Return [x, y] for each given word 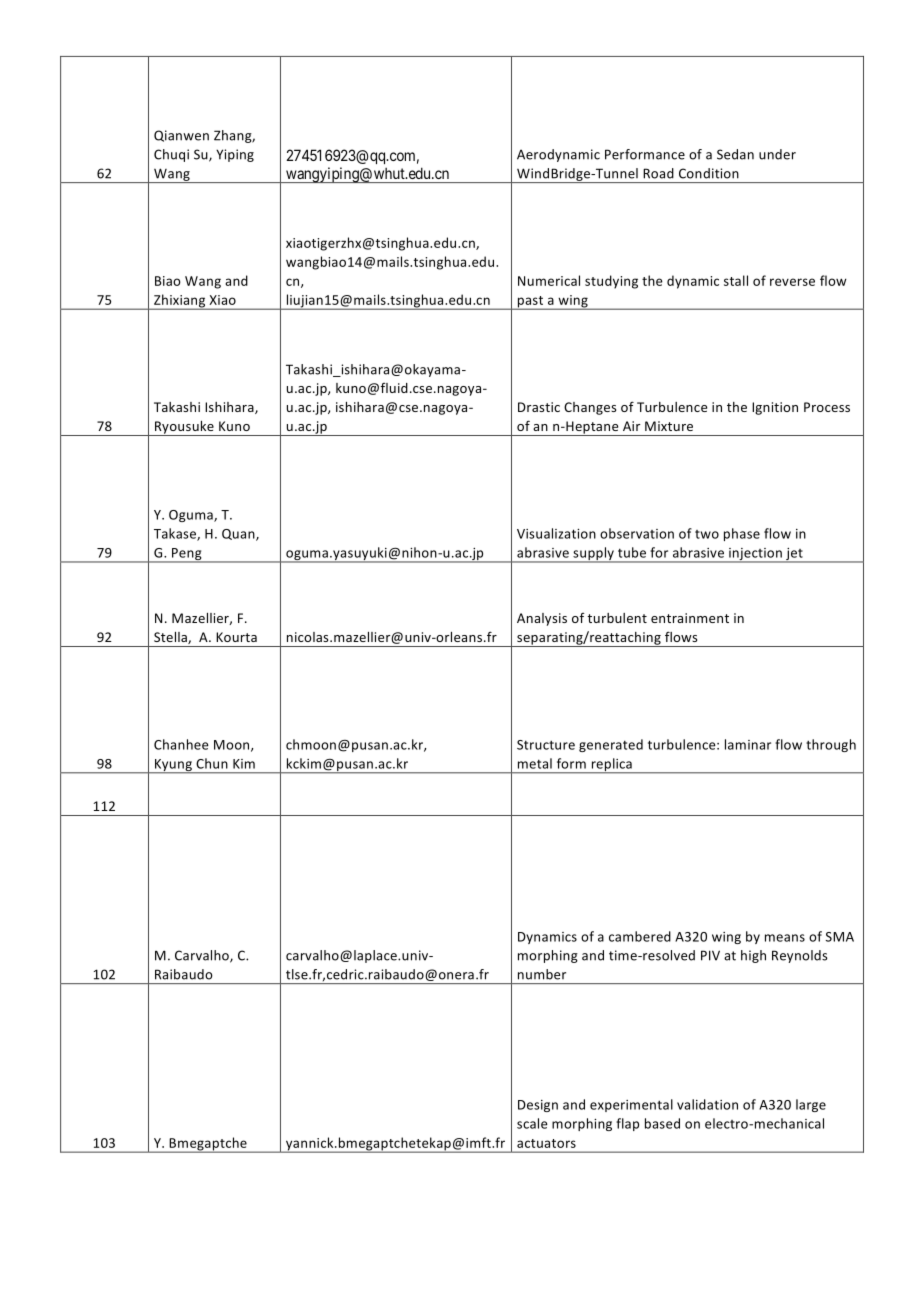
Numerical [549, 280]
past [530, 303]
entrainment [690, 618]
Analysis [542, 619]
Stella [171, 638]
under [777, 154]
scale [532, 1123]
